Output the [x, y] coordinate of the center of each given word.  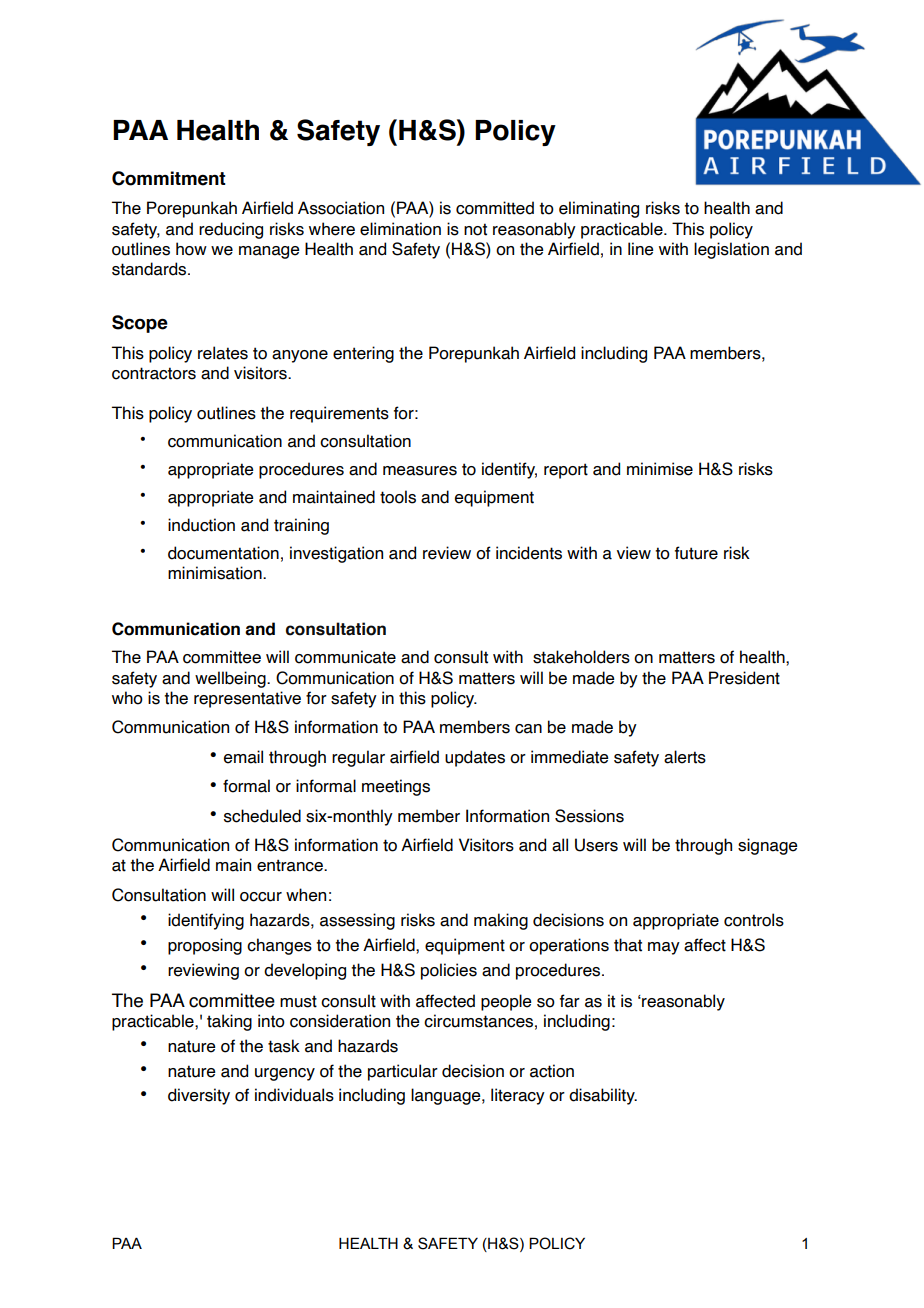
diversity [199, 1096]
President [744, 678]
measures [420, 471]
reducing [231, 230]
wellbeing [231, 679]
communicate [345, 657]
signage [768, 846]
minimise [660, 469]
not [475, 229]
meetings [396, 787]
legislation [731, 250]
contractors [154, 373]
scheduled [262, 816]
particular [403, 1072]
